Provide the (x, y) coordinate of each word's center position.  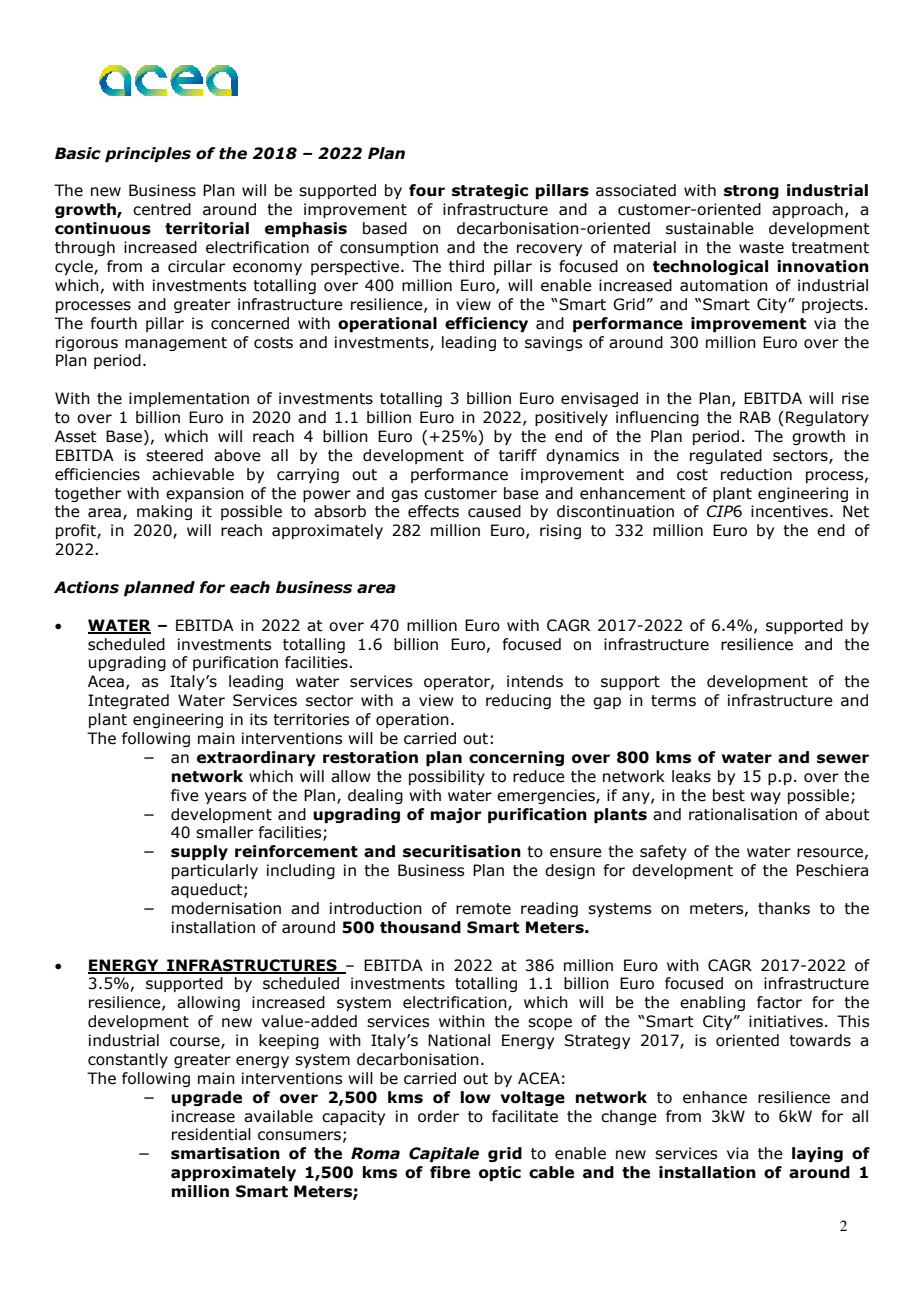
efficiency (486, 324)
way (765, 798)
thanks (784, 908)
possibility (447, 777)
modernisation (226, 908)
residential (211, 1134)
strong (751, 192)
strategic (490, 191)
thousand (420, 927)
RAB (755, 417)
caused (494, 511)
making (164, 512)
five (185, 795)
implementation (189, 399)
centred (162, 209)
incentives (789, 511)
